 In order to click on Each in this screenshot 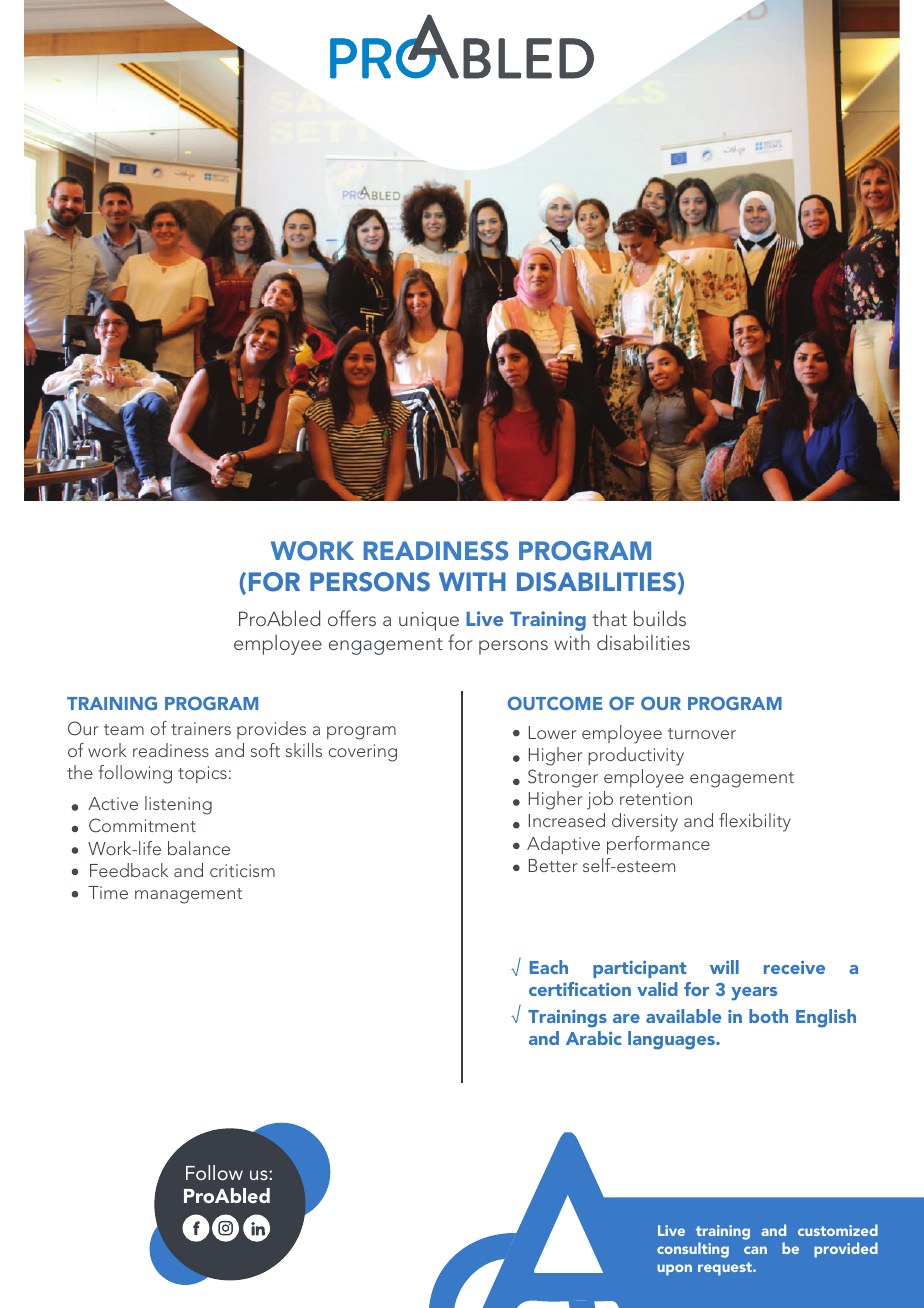, I will do `click(549, 967)`.
